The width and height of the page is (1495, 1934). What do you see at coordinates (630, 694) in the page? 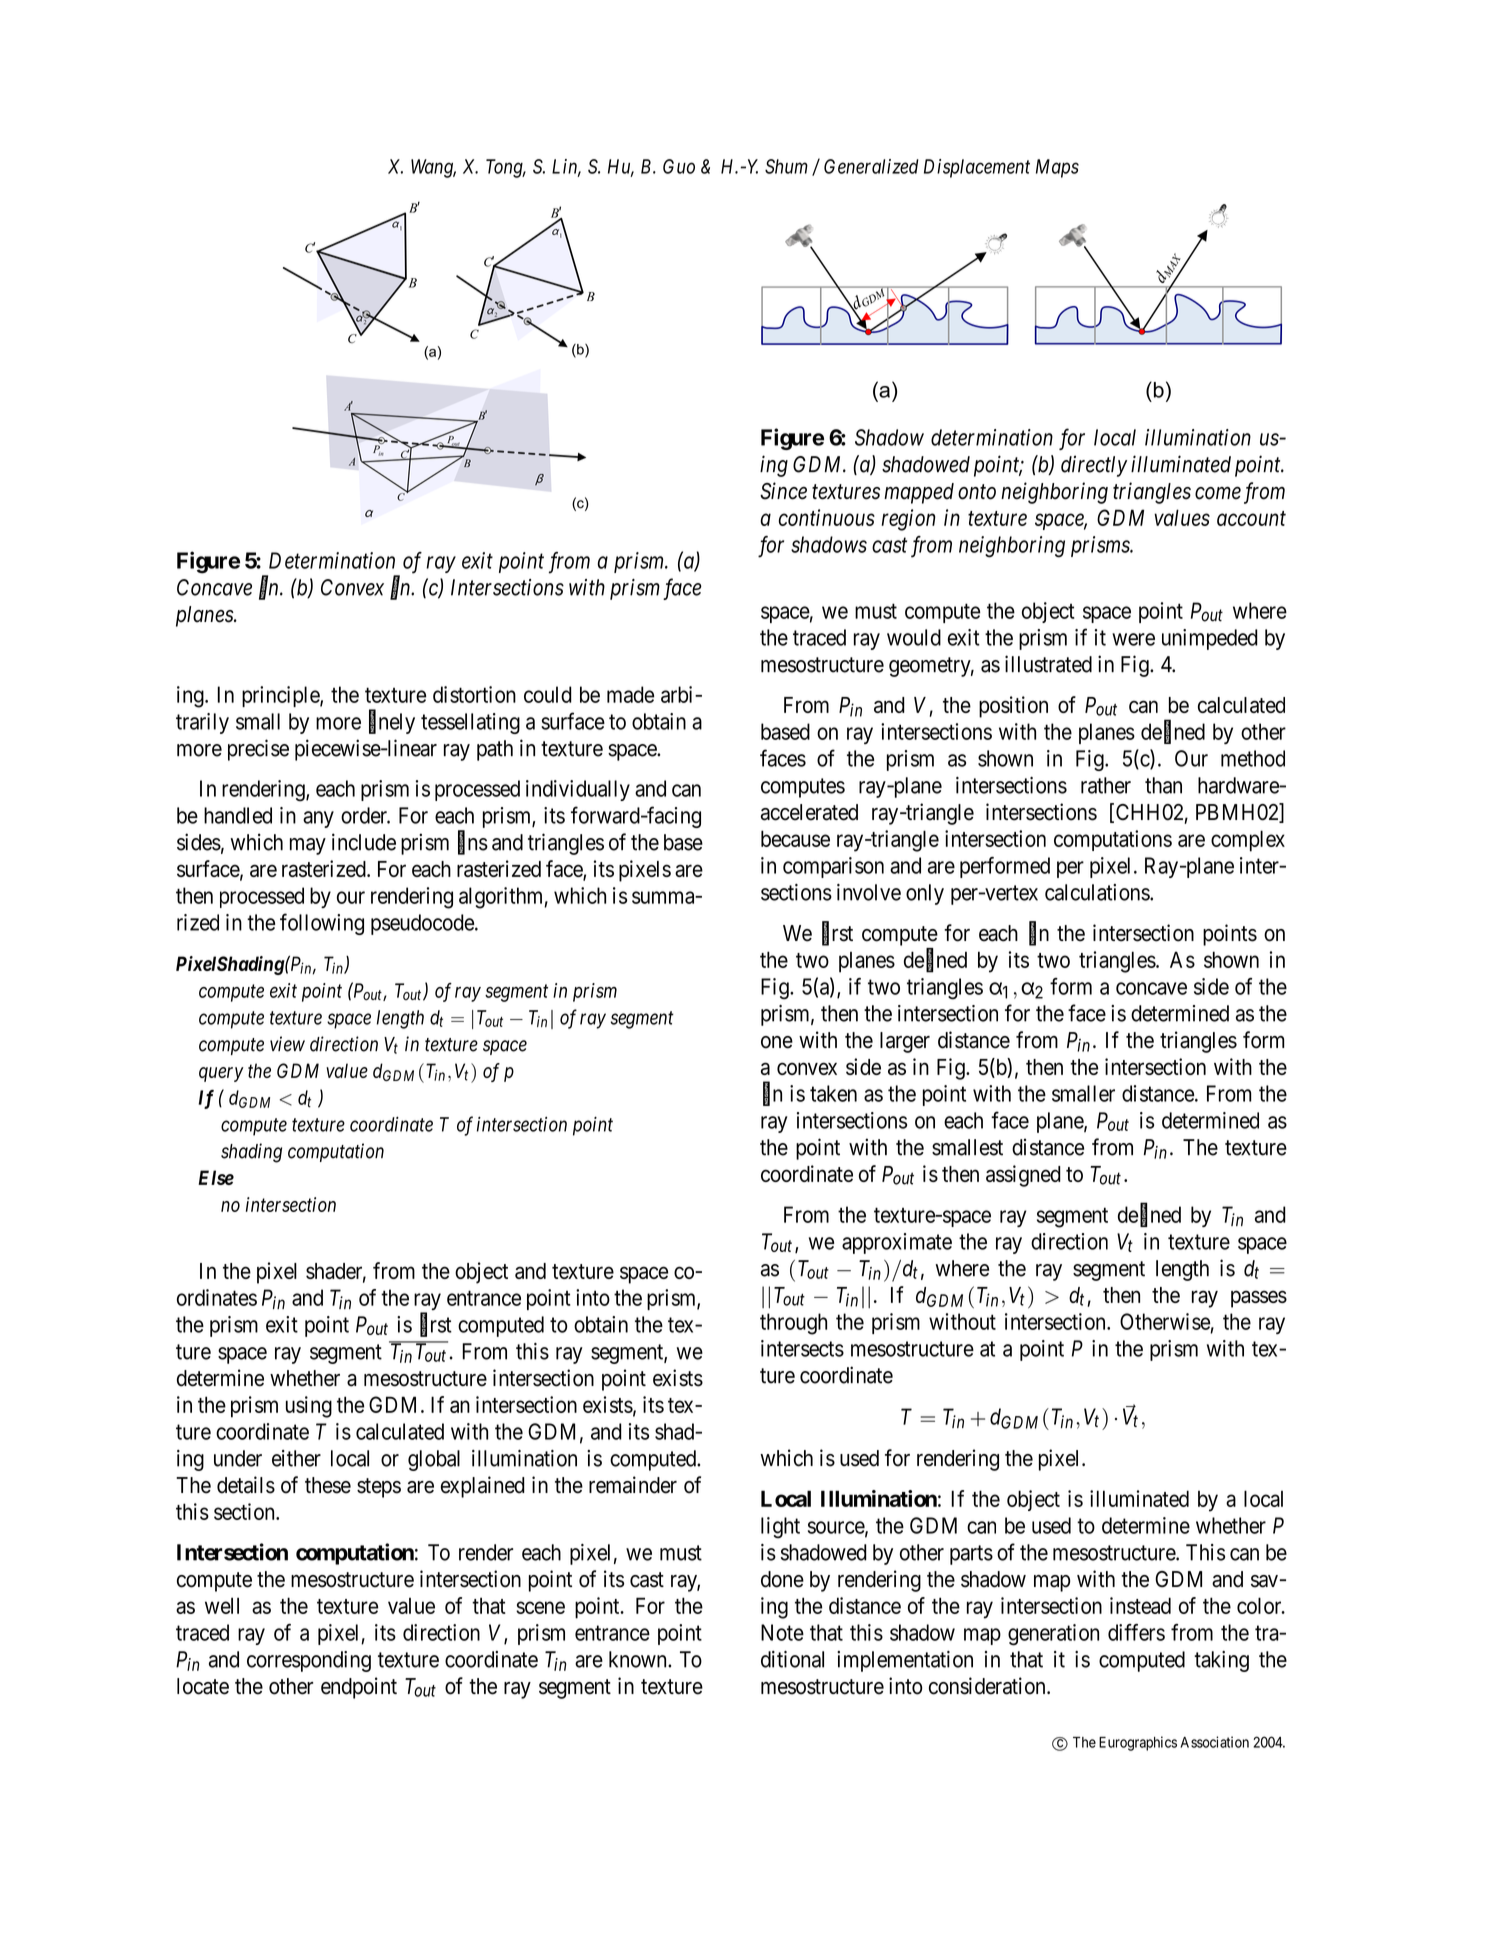
I see `made` at bounding box center [630, 694].
